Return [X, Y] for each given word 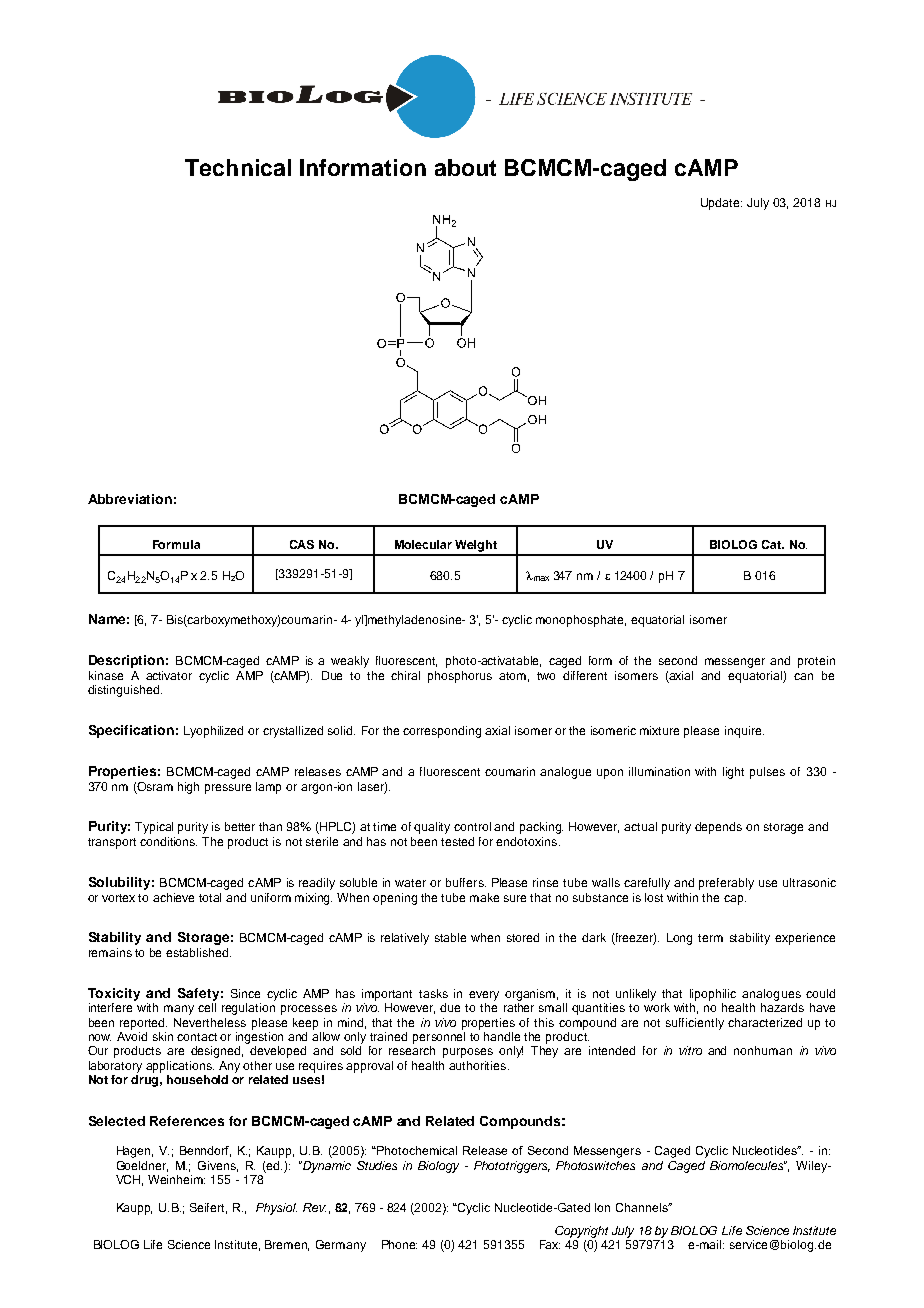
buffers [466, 882]
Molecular [423, 544]
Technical [238, 167]
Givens [218, 1166]
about [465, 167]
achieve [173, 897]
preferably [726, 884]
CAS [302, 544]
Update [721, 204]
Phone [399, 1244]
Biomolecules [748, 1165]
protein [816, 662]
